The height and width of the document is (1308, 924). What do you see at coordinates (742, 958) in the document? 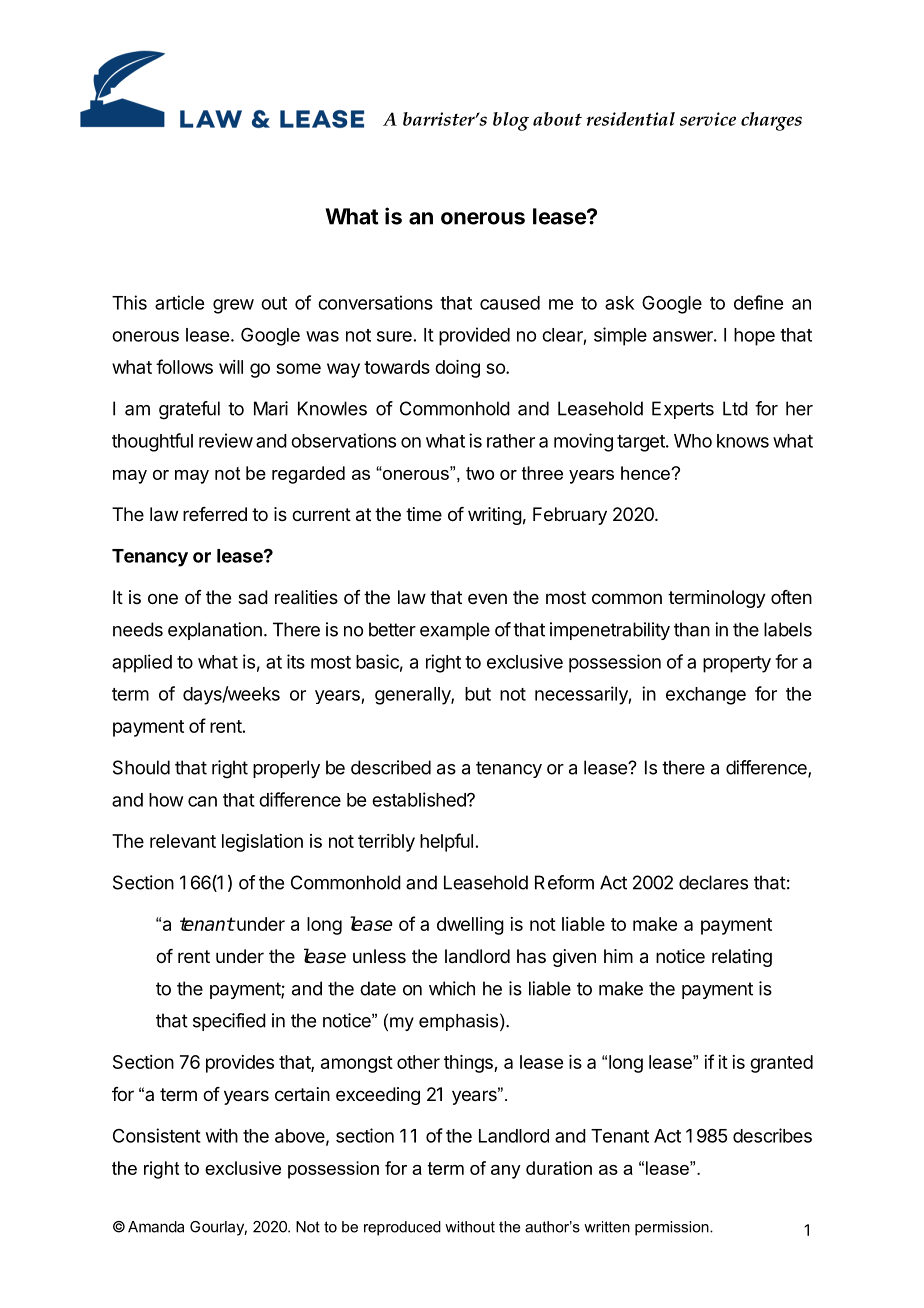
I see `relating` at bounding box center [742, 958].
